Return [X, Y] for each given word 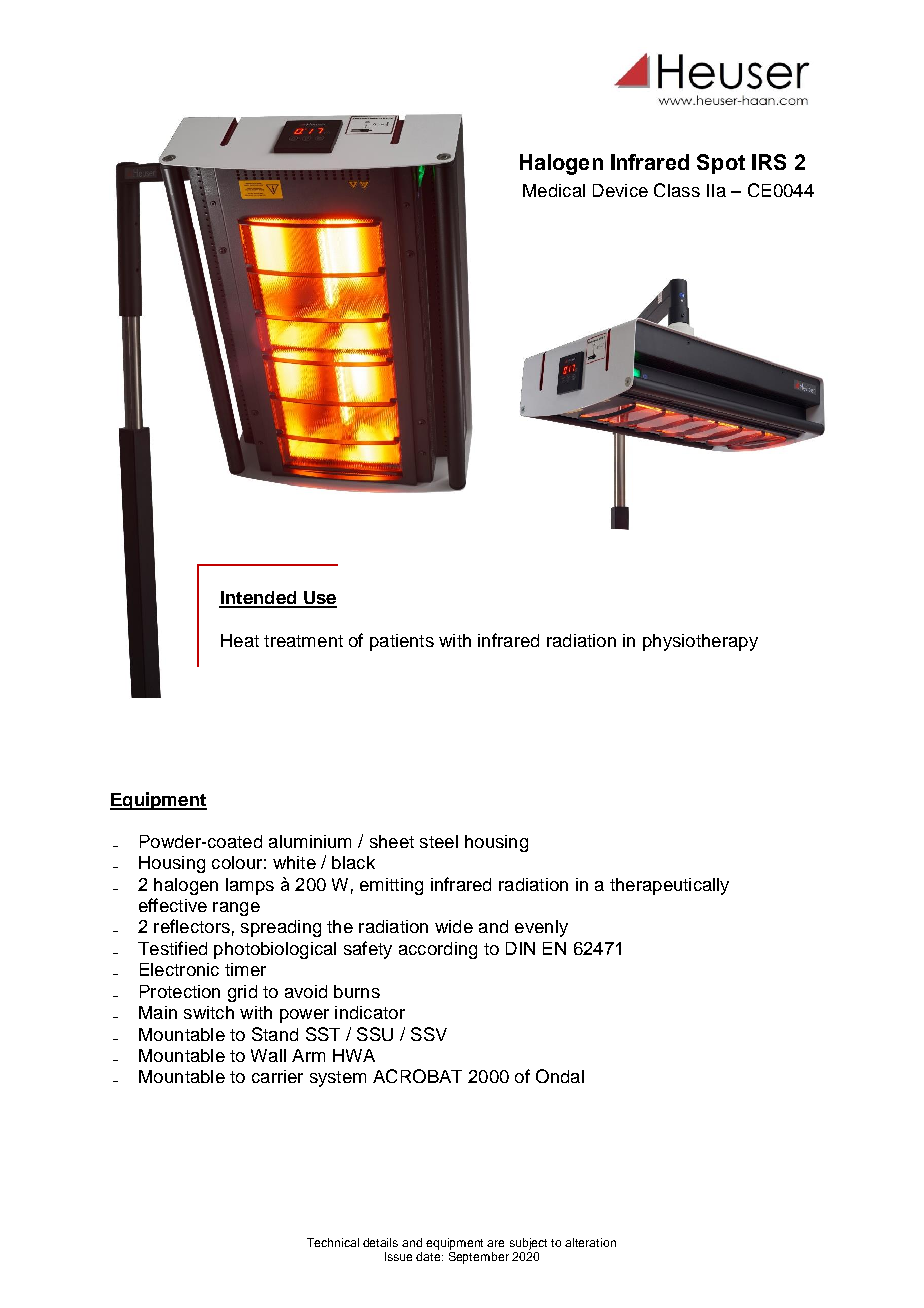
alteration [590, 1242]
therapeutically [669, 886]
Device [620, 190]
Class [677, 190]
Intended [259, 599]
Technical [333, 1242]
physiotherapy [700, 642]
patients [402, 642]
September [479, 1258]
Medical [554, 190]
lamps [250, 886]
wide [454, 926]
